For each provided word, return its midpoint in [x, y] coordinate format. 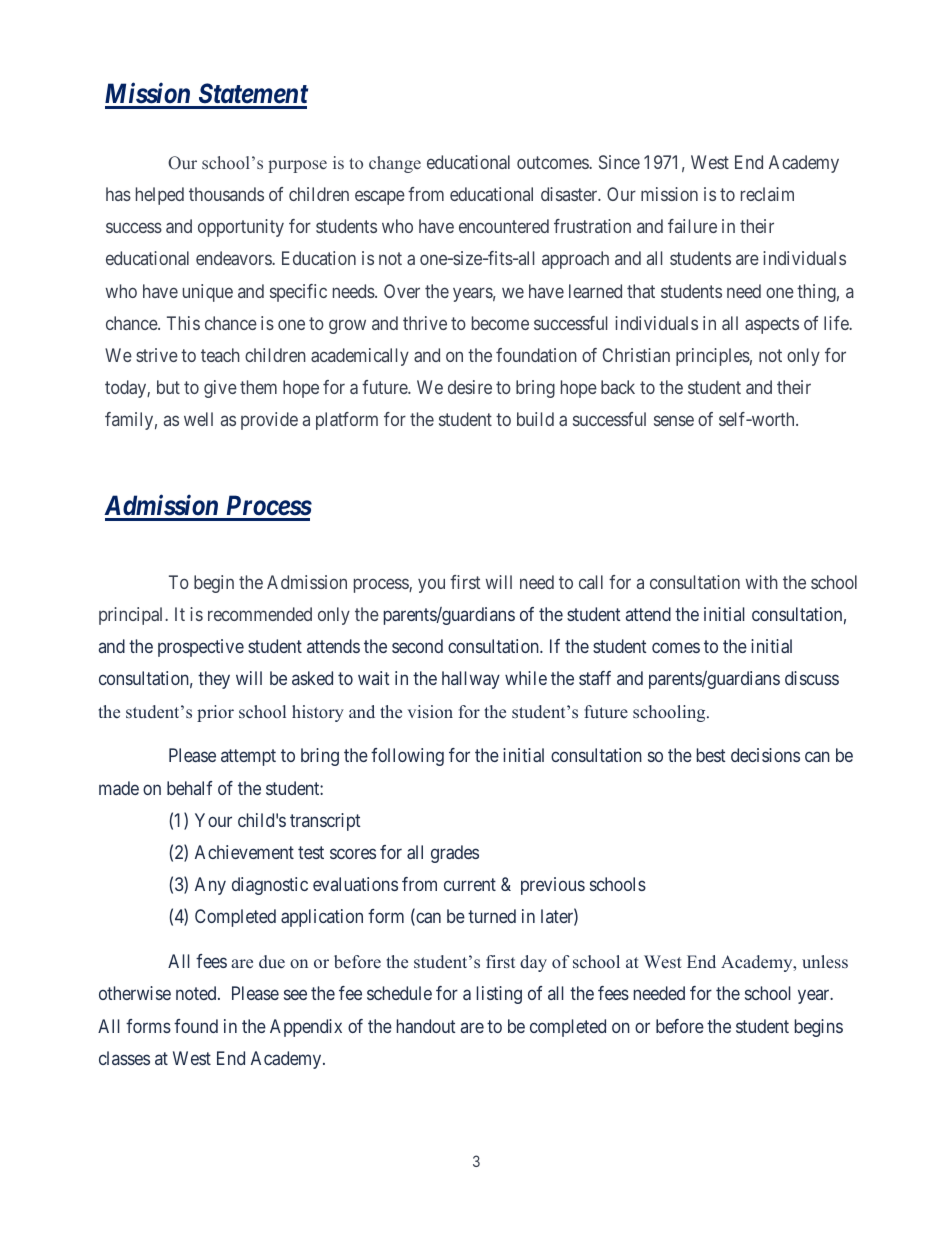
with [762, 582]
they [214, 680]
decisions [765, 755]
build [535, 419]
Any [210, 886]
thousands [226, 194]
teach [220, 355]
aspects [772, 325]
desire [470, 387]
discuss [812, 678]
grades [455, 854]
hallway [471, 680]
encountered [504, 226]
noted [197, 993]
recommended [260, 614]
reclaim [767, 194]
